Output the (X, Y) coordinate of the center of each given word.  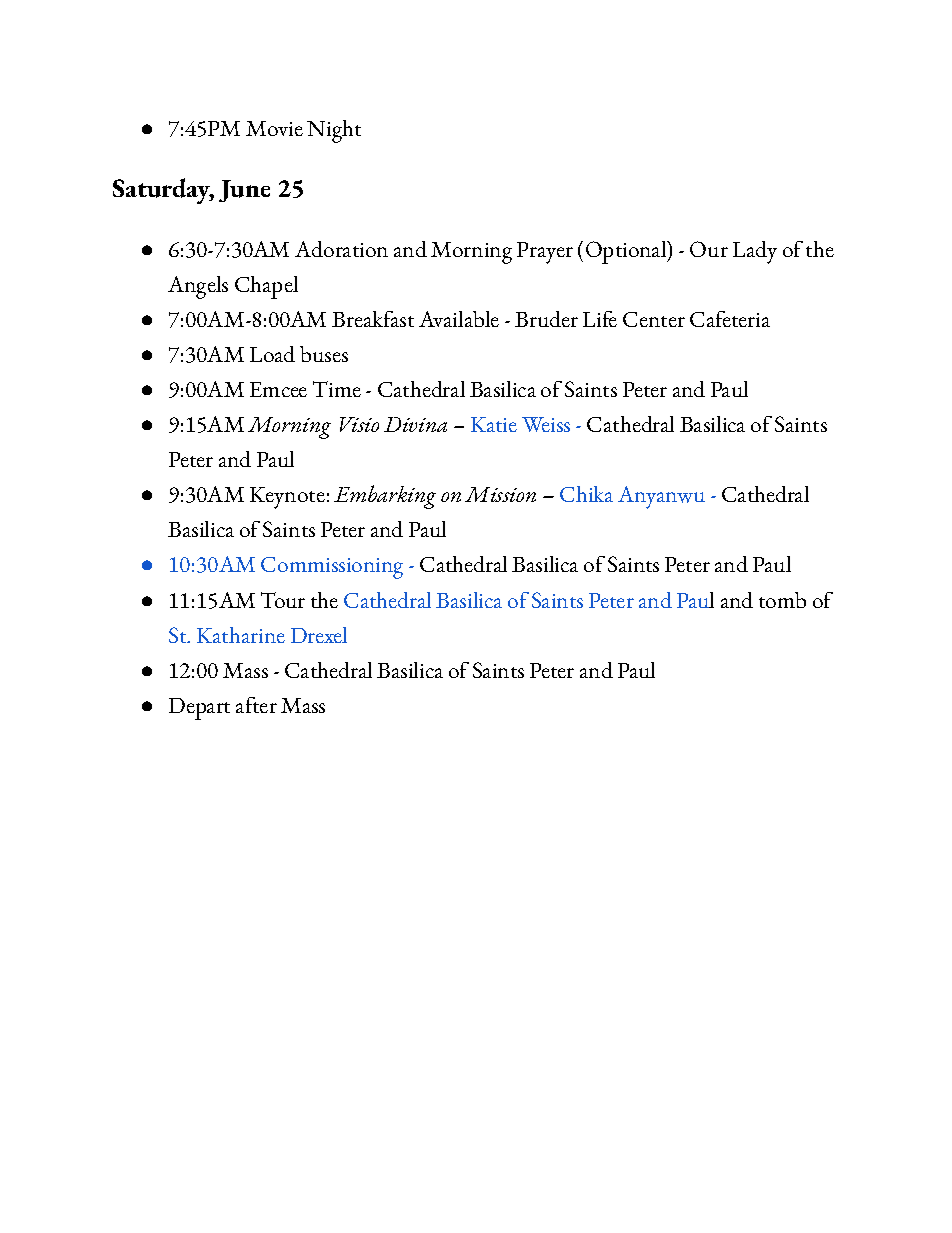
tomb (782, 600)
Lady (755, 252)
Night (334, 131)
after (256, 705)
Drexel (319, 635)
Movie (274, 128)
